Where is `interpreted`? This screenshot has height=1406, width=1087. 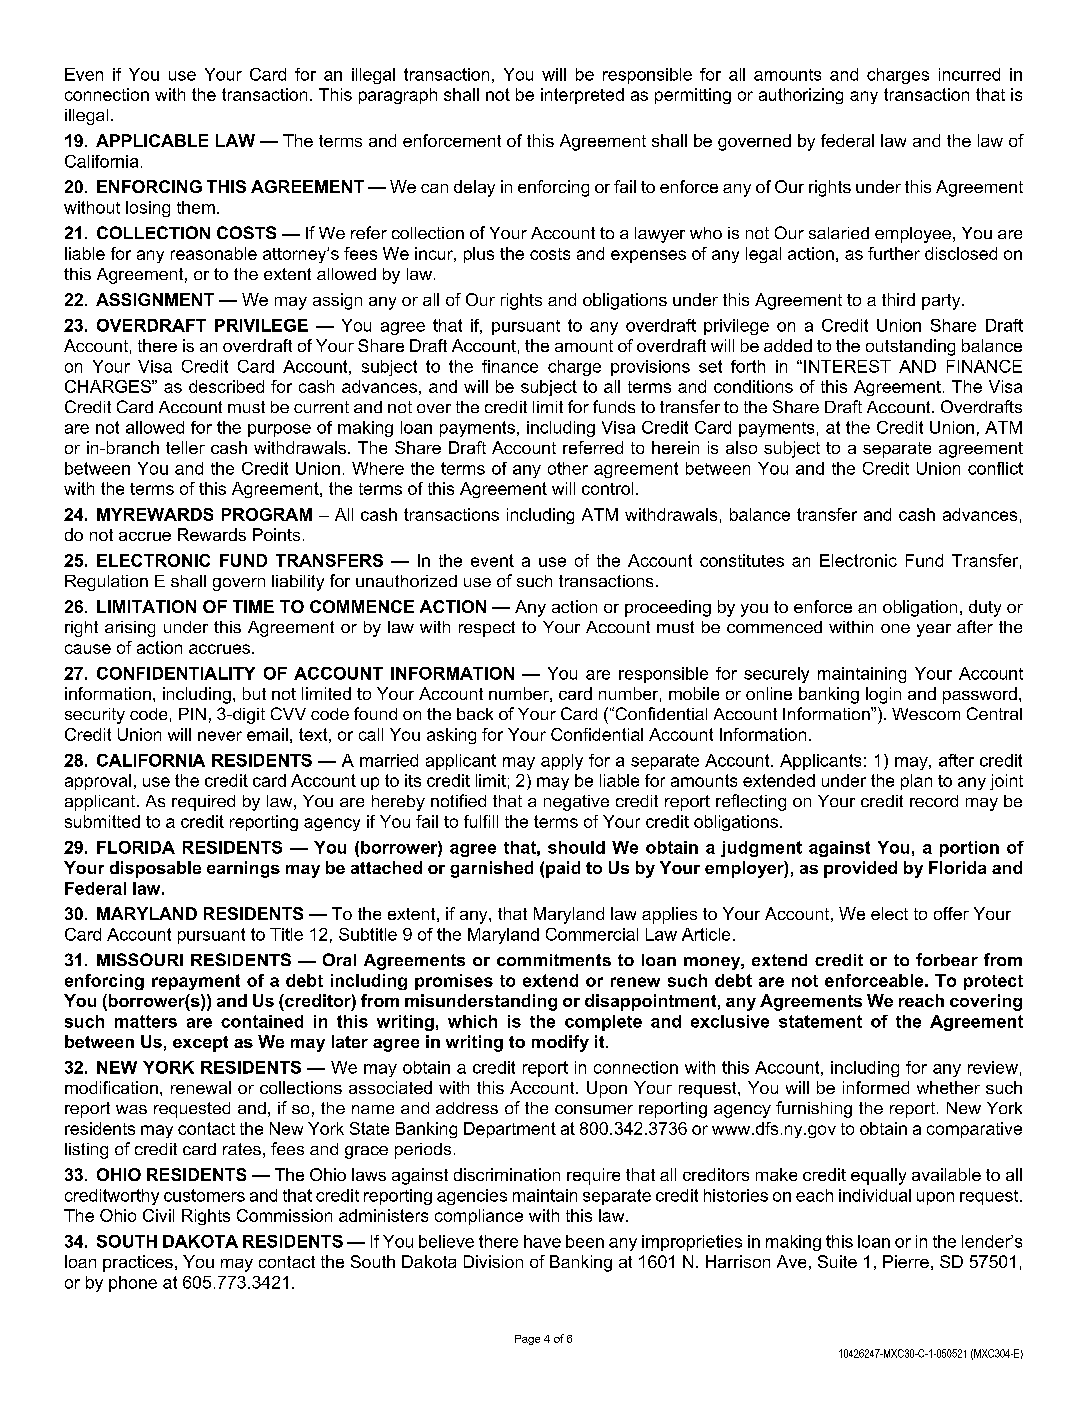 interpreted is located at coordinates (582, 96).
